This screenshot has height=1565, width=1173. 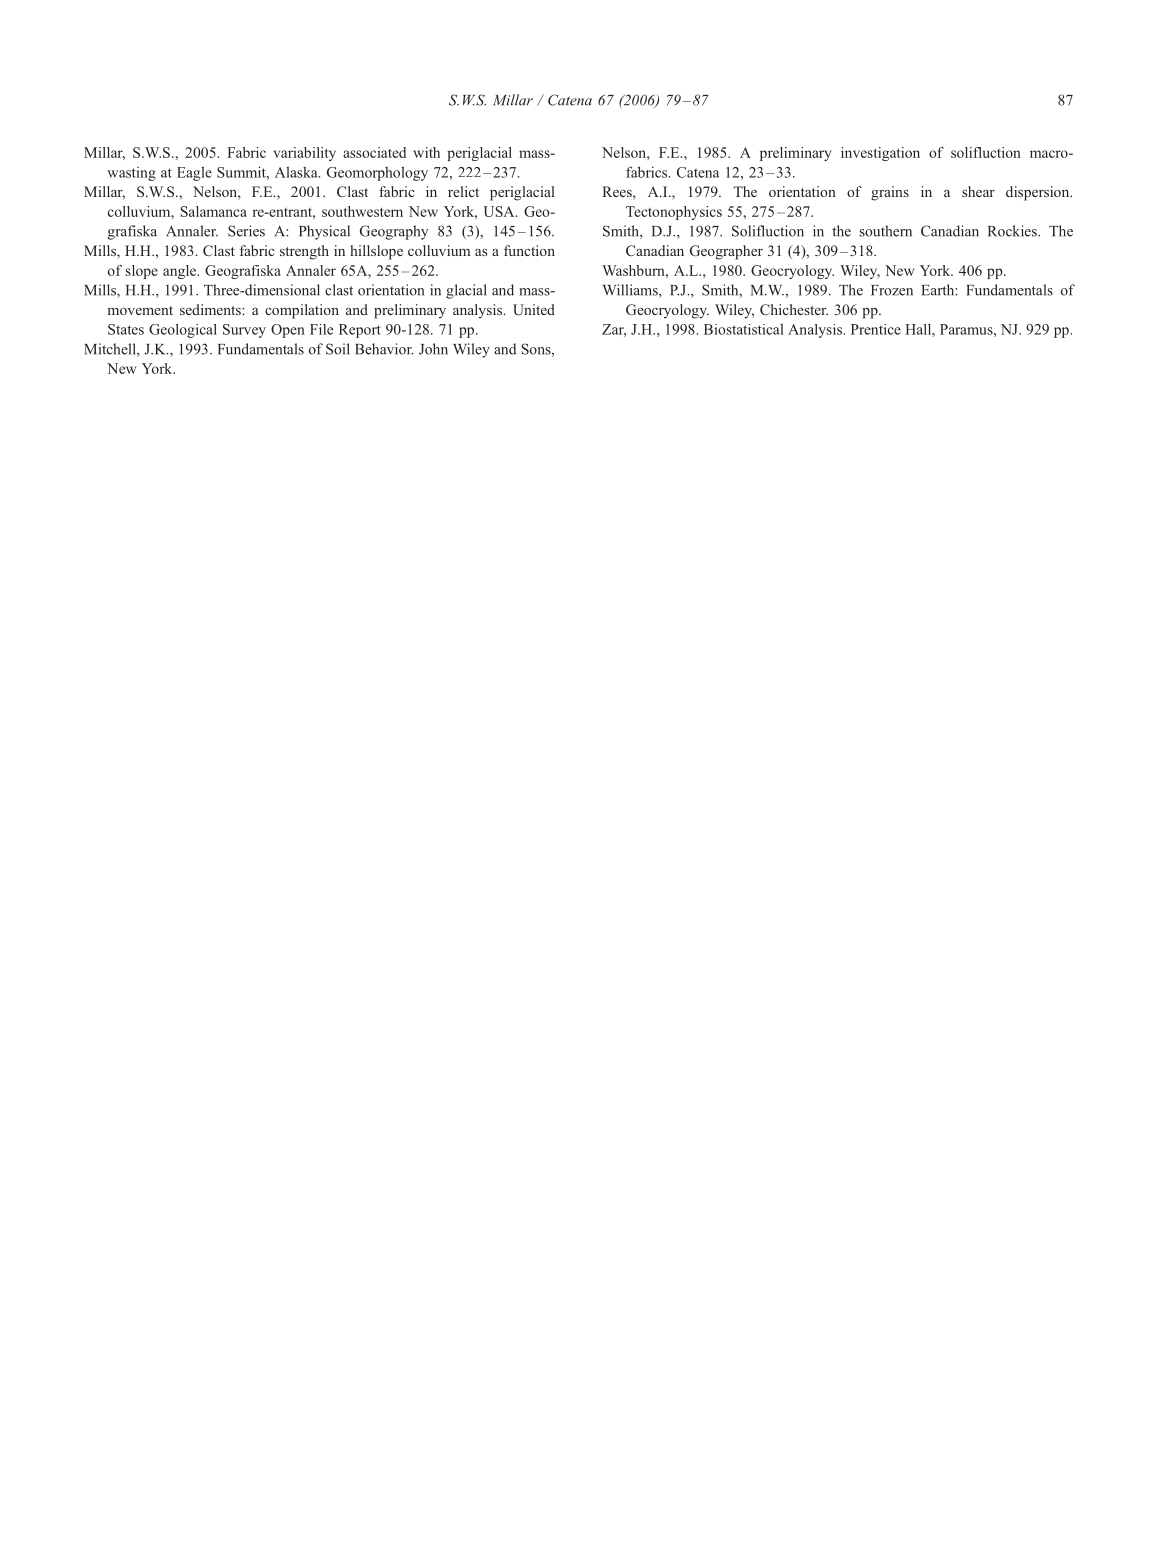 I want to click on with, so click(x=426, y=152).
